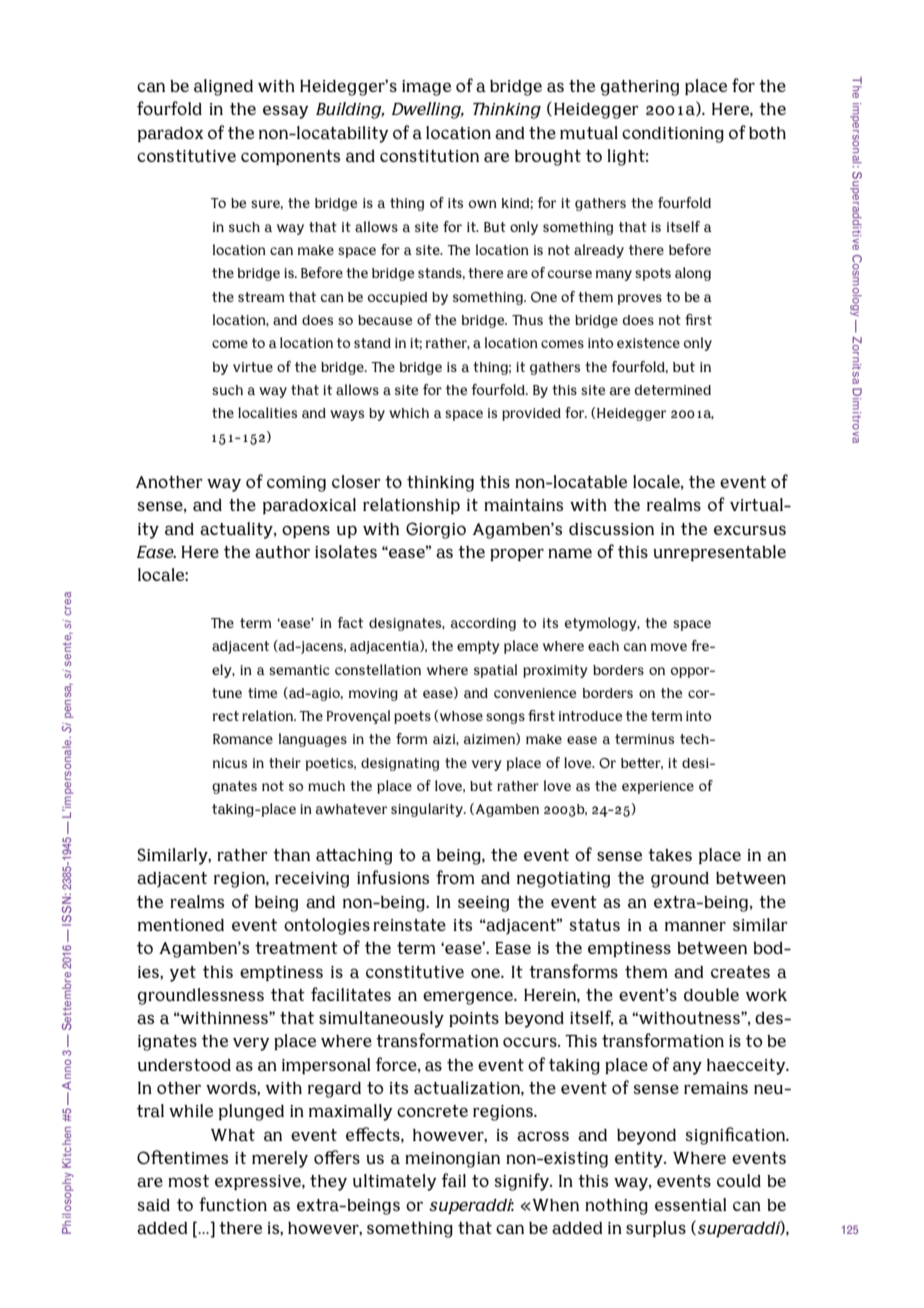  What do you see at coordinates (299, 670) in the screenshot?
I see `semantic` at bounding box center [299, 670].
